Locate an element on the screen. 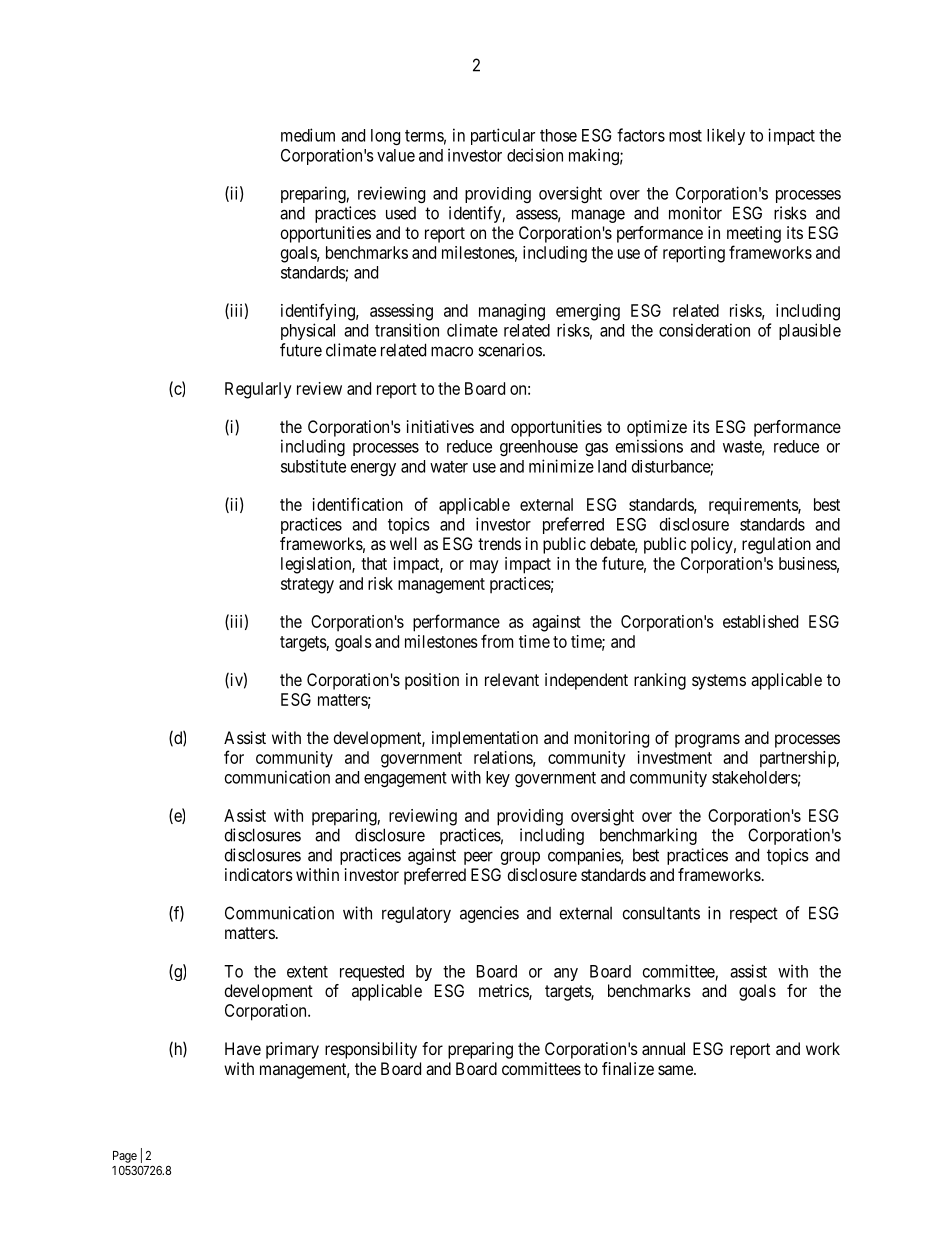  responsibility is located at coordinates (371, 1050).
